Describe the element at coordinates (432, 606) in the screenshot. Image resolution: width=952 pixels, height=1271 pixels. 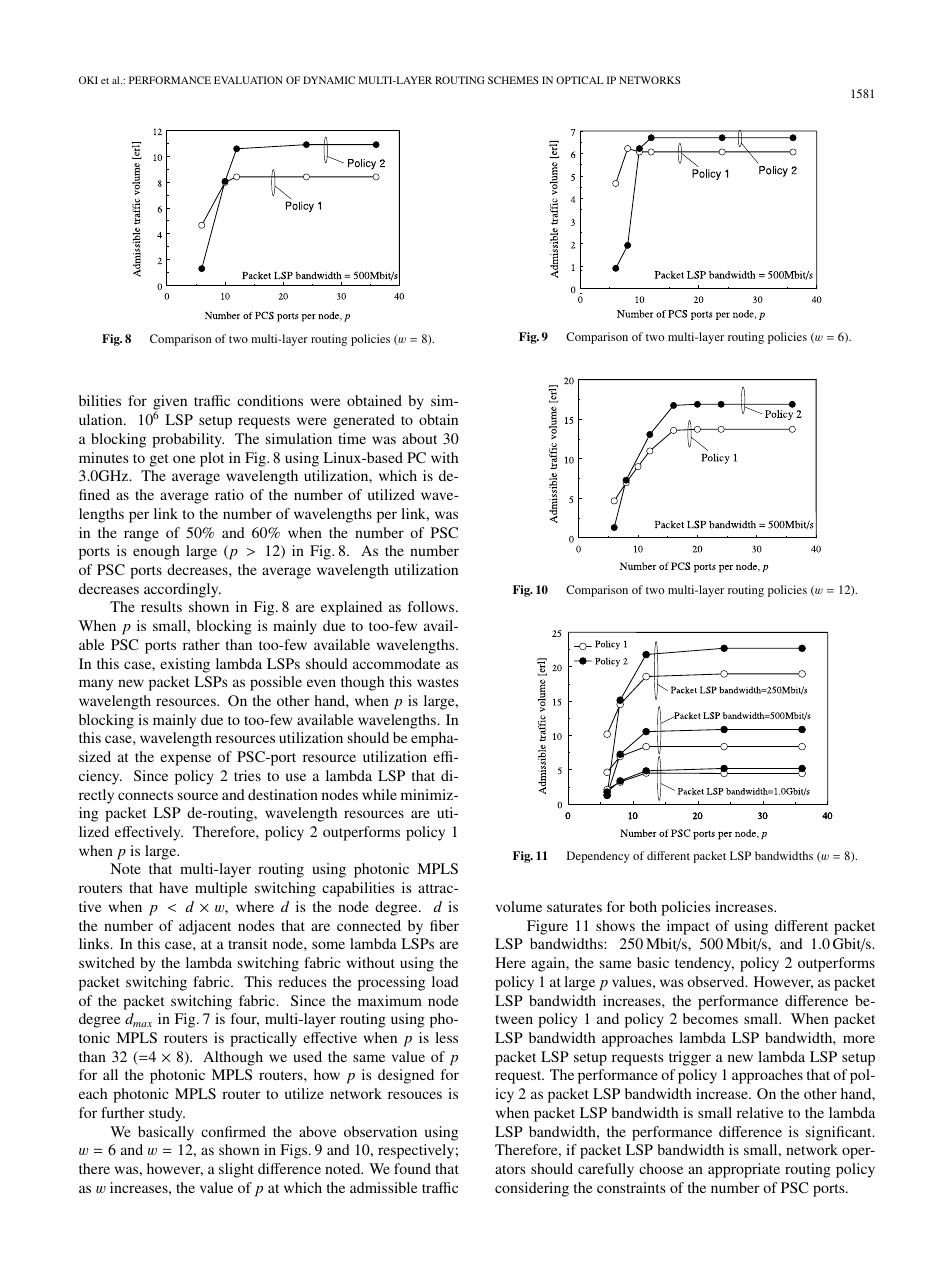
I see `follows` at that location.
